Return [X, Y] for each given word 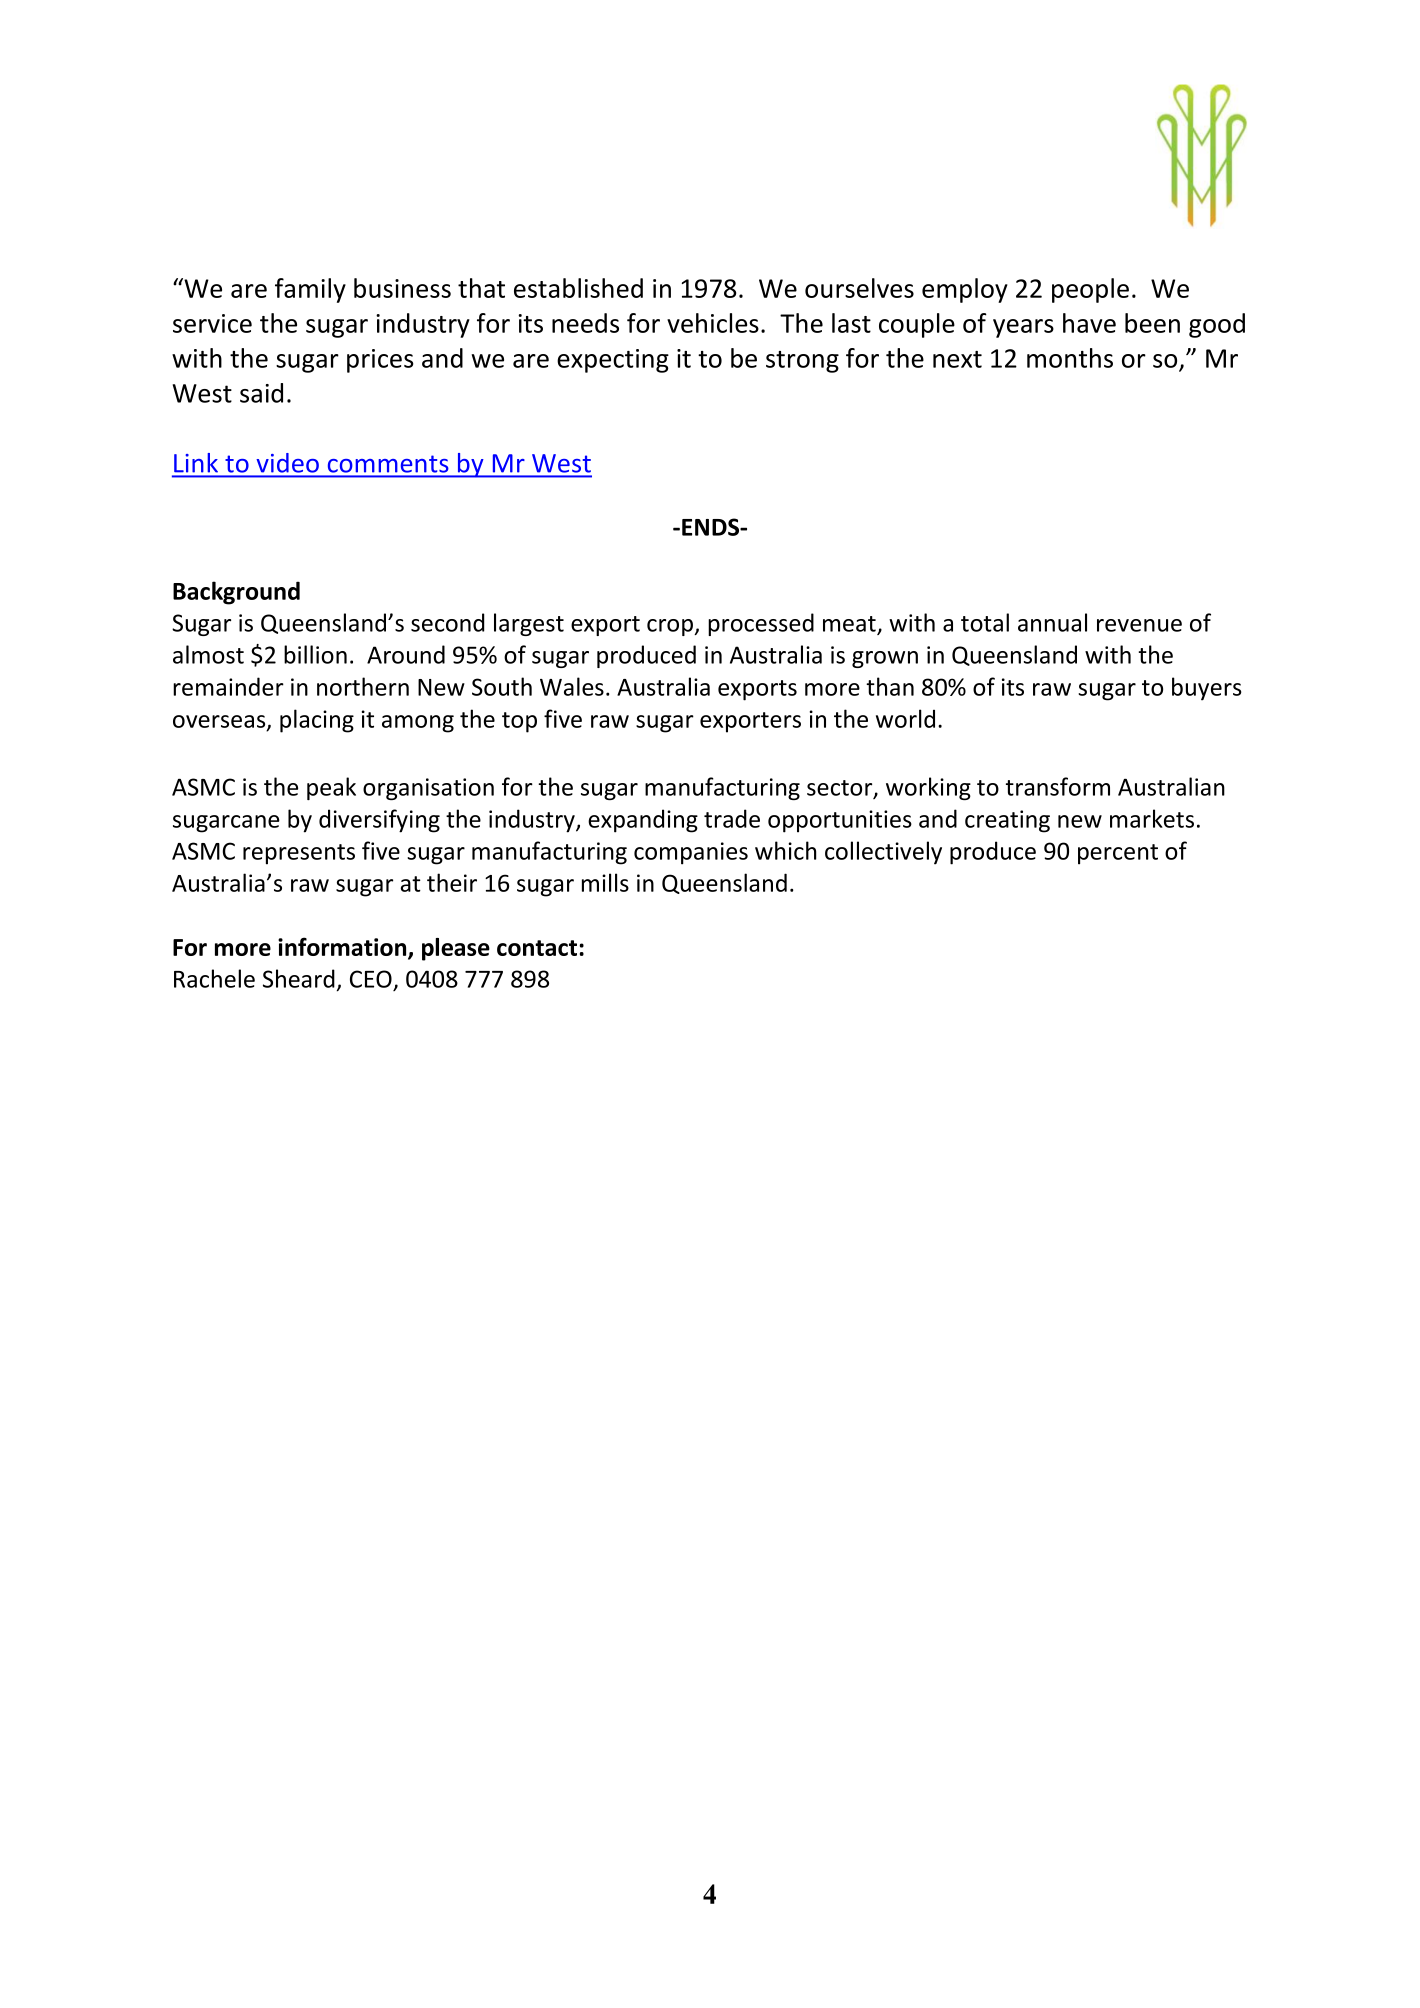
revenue [1139, 625]
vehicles [713, 323]
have [1089, 323]
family [310, 290]
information [343, 947]
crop [671, 627]
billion [315, 654]
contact [537, 948]
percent [1118, 854]
